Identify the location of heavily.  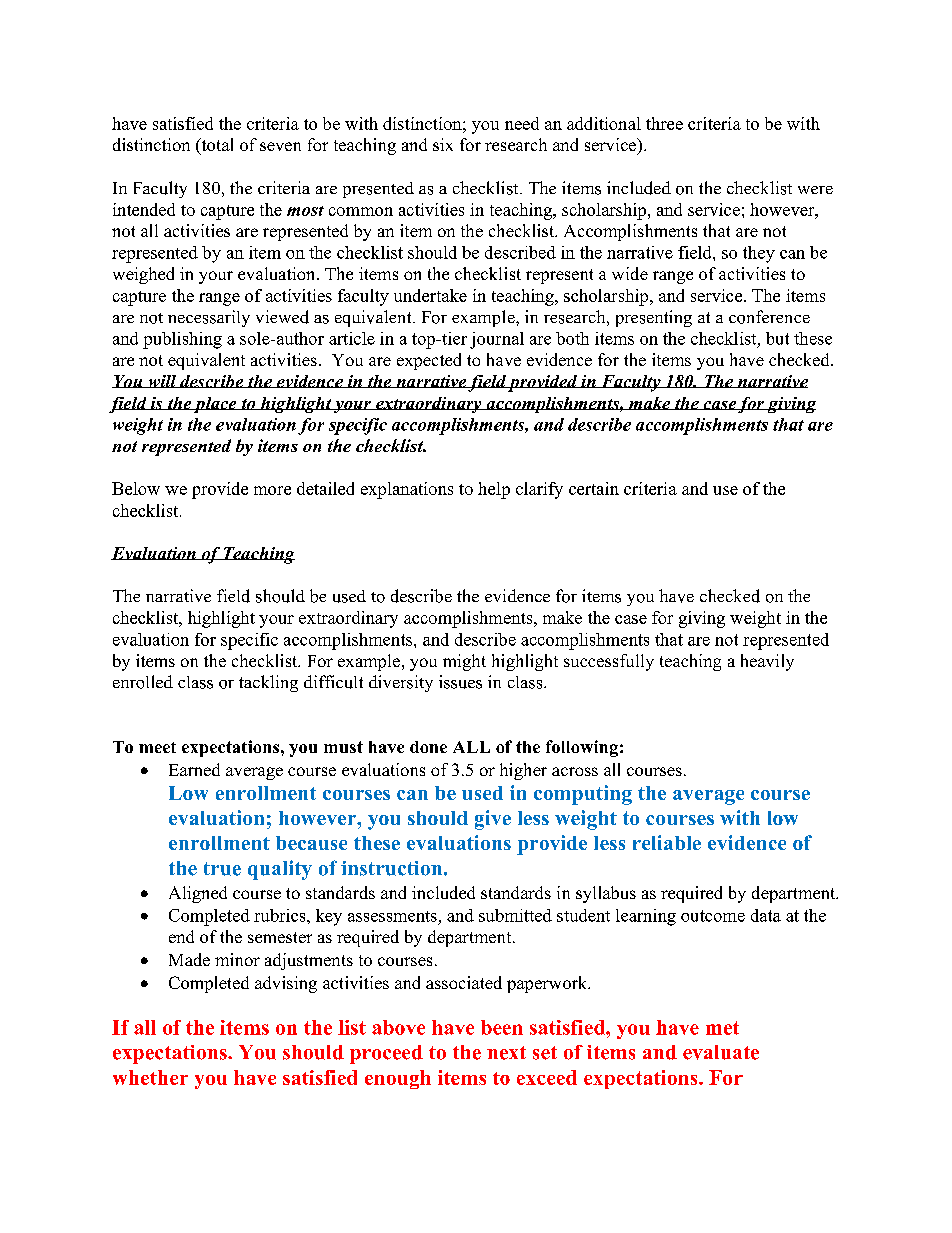
(767, 662).
